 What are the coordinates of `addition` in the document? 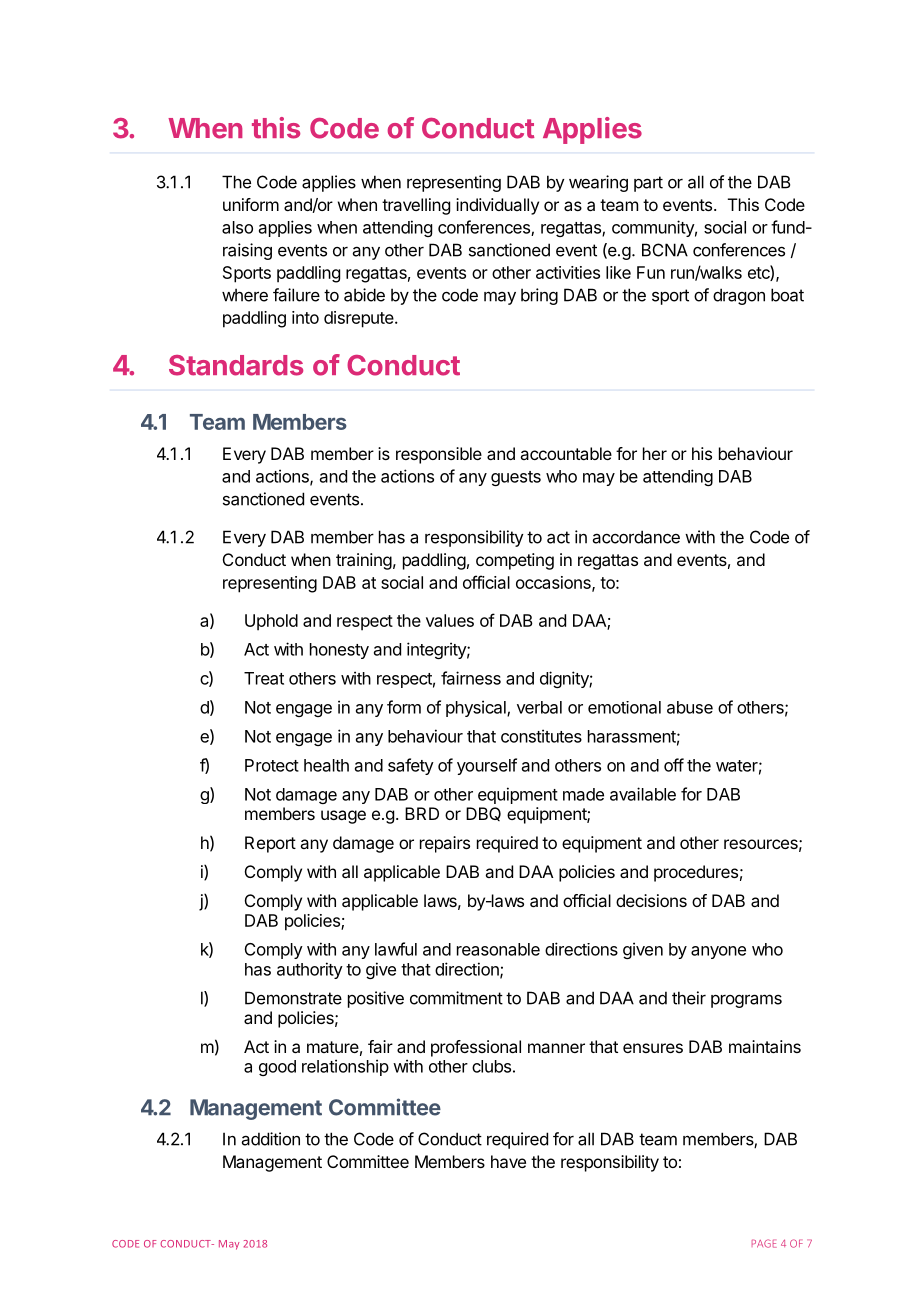 It's located at (271, 1139).
